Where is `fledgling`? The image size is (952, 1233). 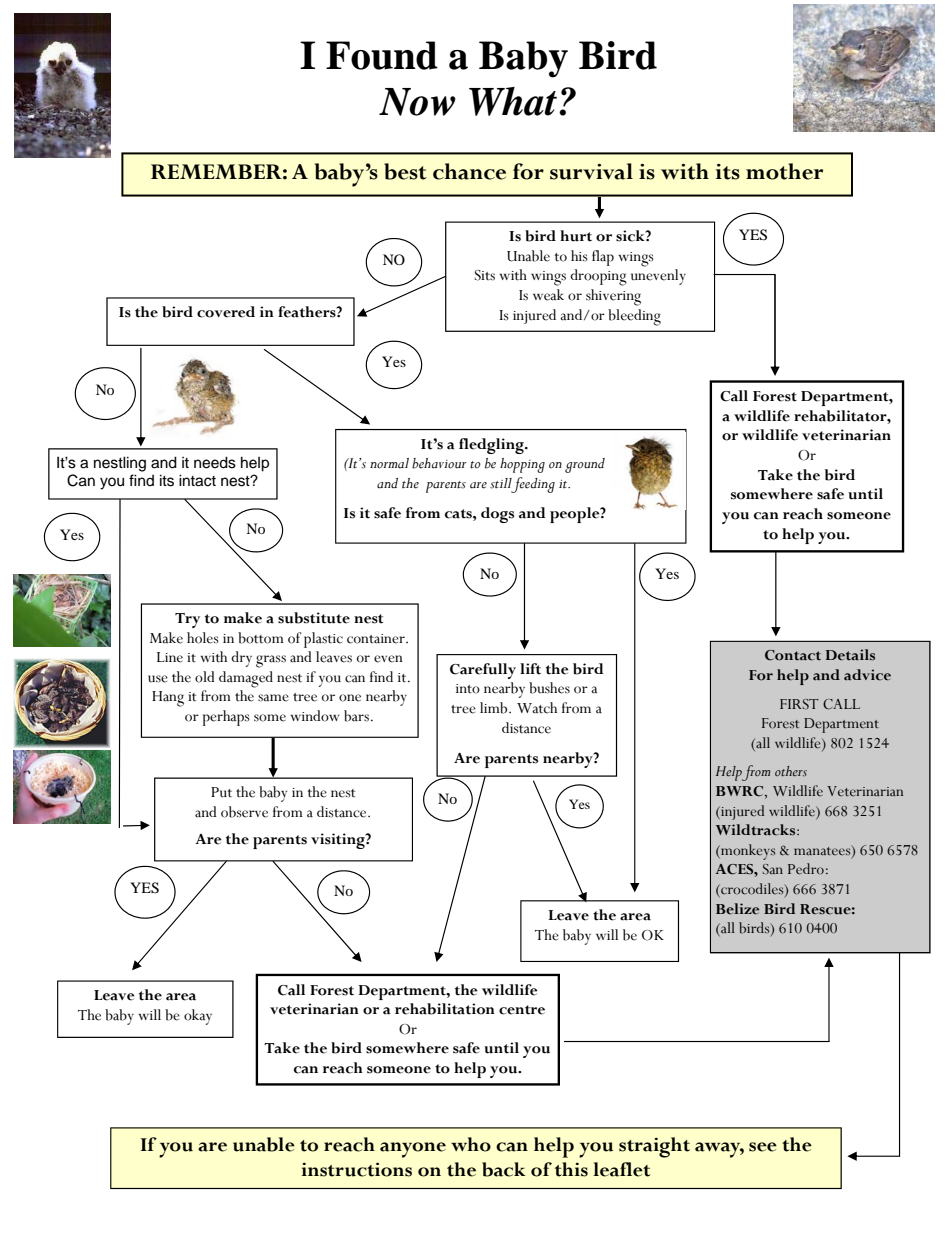
fledgling is located at coordinates (492, 446).
